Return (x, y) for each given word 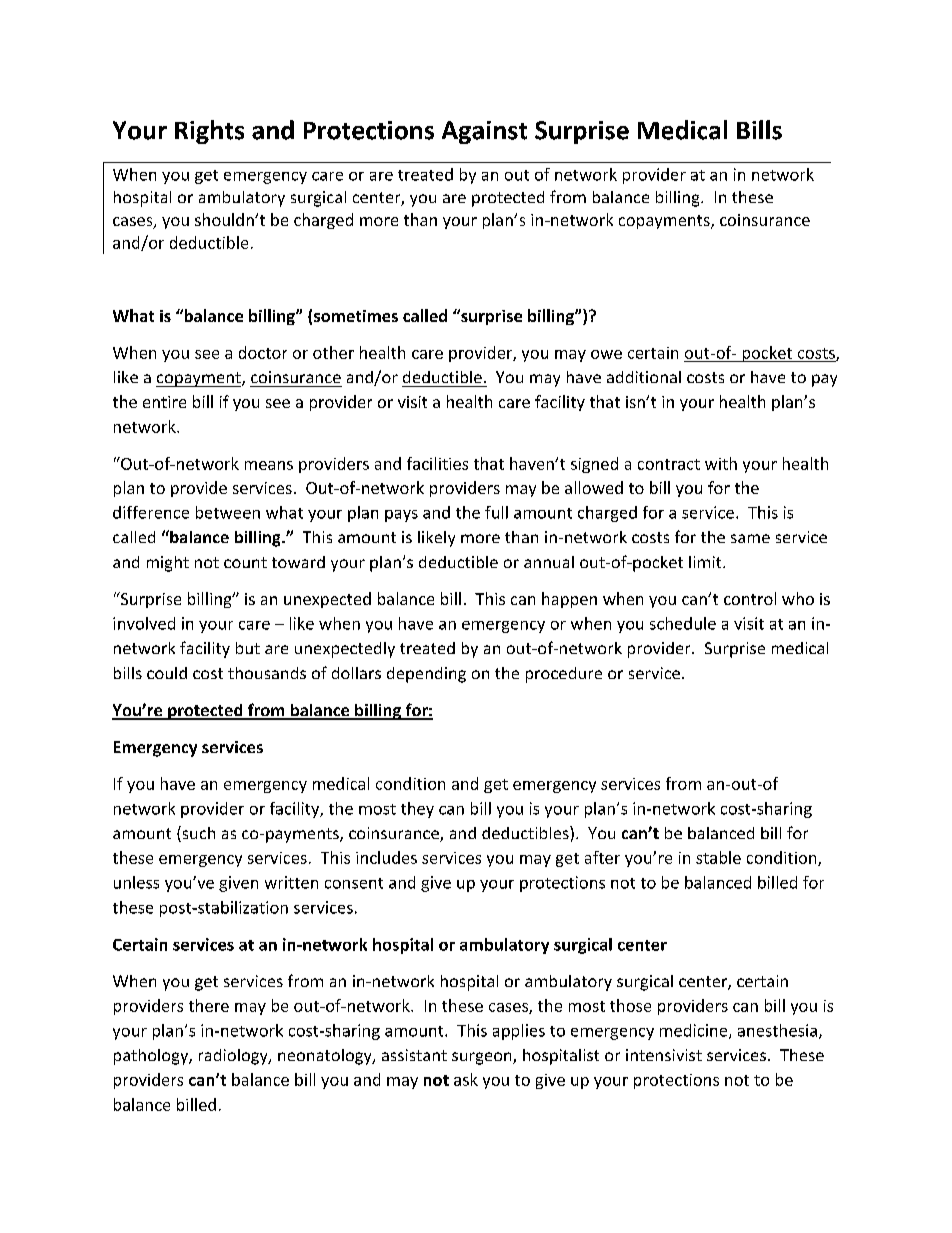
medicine (695, 1031)
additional (644, 377)
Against (484, 132)
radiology (234, 1057)
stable (718, 857)
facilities (437, 463)
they (417, 810)
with (721, 463)
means (269, 465)
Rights (209, 132)
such (197, 834)
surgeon (483, 1058)
